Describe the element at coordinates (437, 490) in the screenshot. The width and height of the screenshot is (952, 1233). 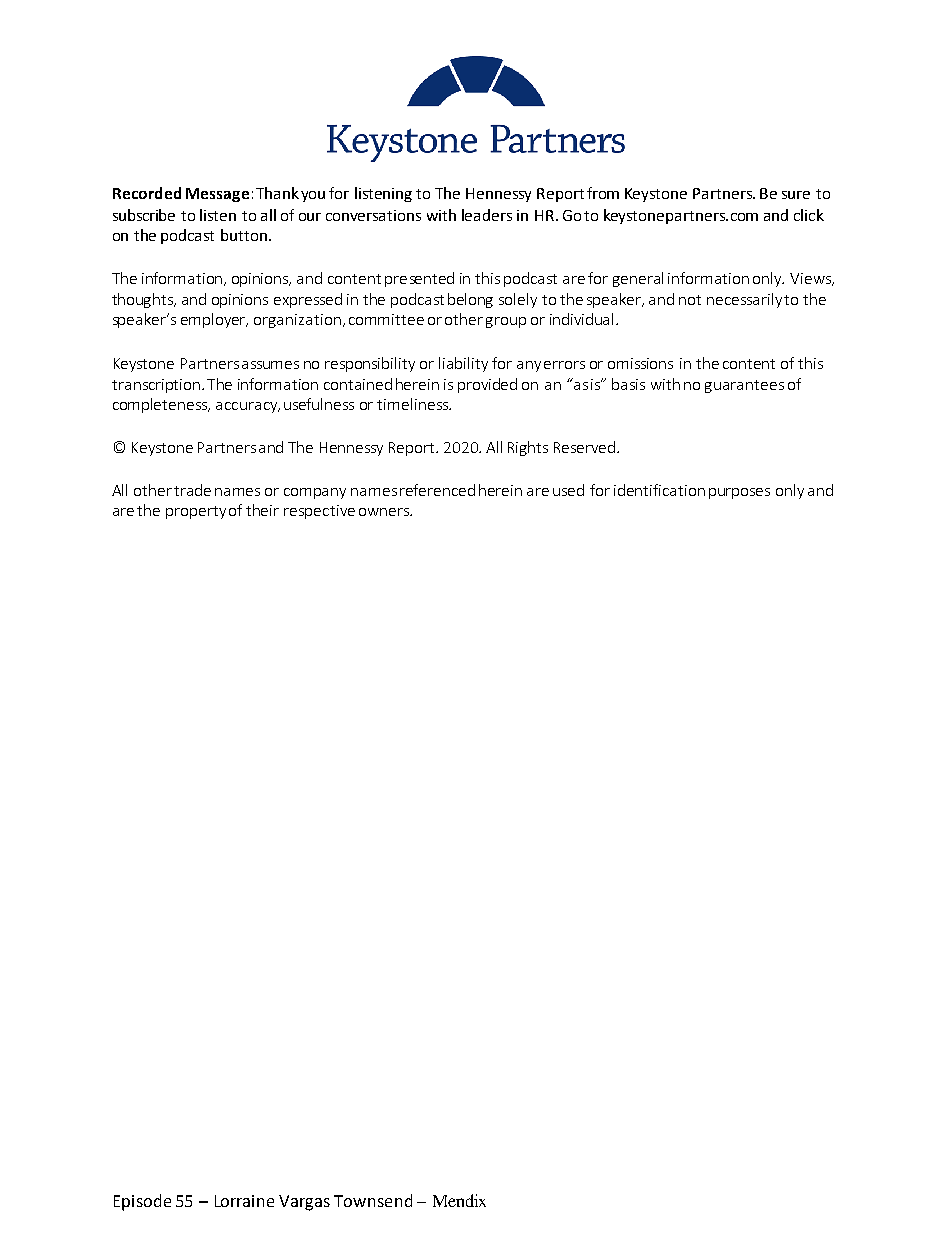
I see `referenced` at that location.
